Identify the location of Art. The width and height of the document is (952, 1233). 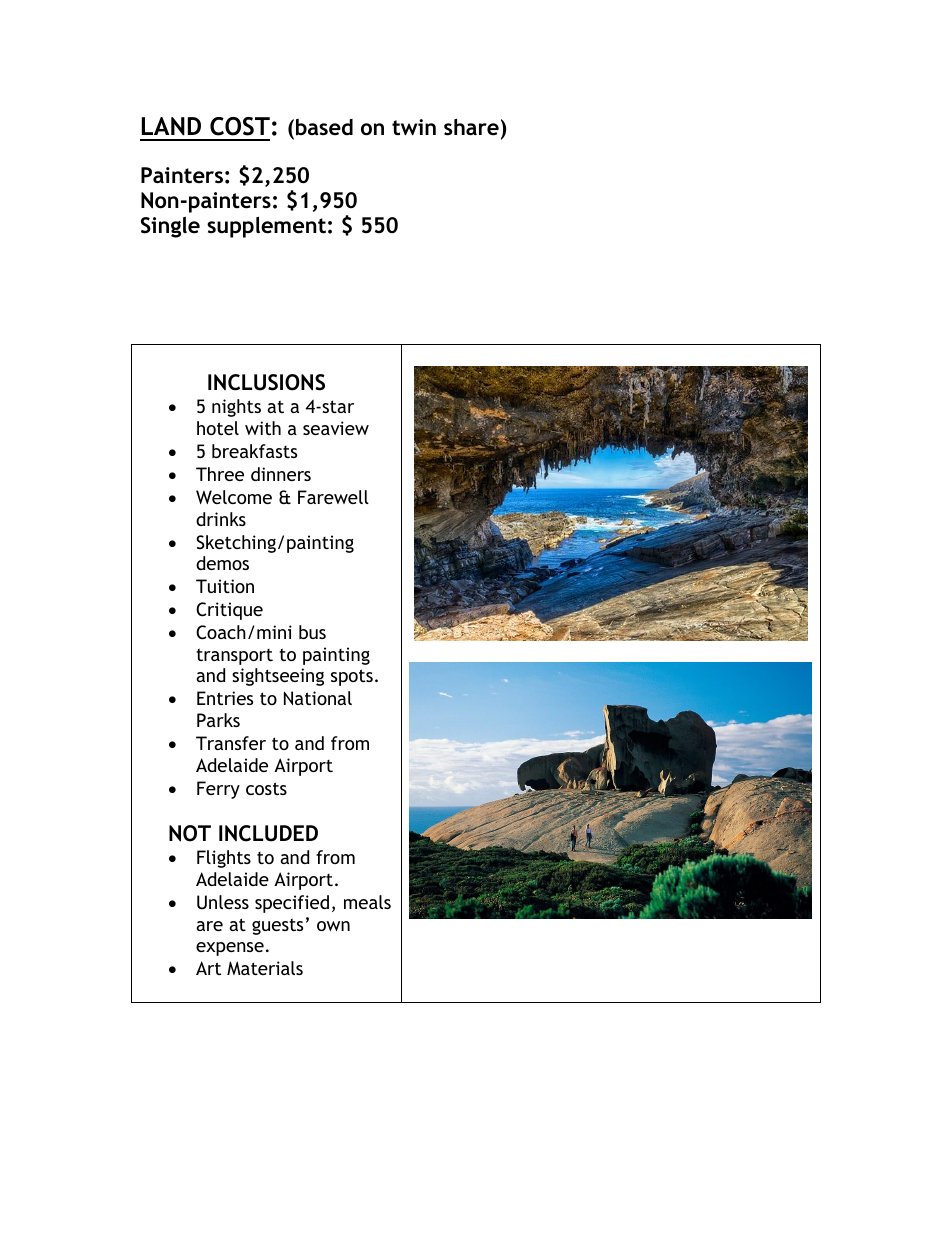
(208, 968).
